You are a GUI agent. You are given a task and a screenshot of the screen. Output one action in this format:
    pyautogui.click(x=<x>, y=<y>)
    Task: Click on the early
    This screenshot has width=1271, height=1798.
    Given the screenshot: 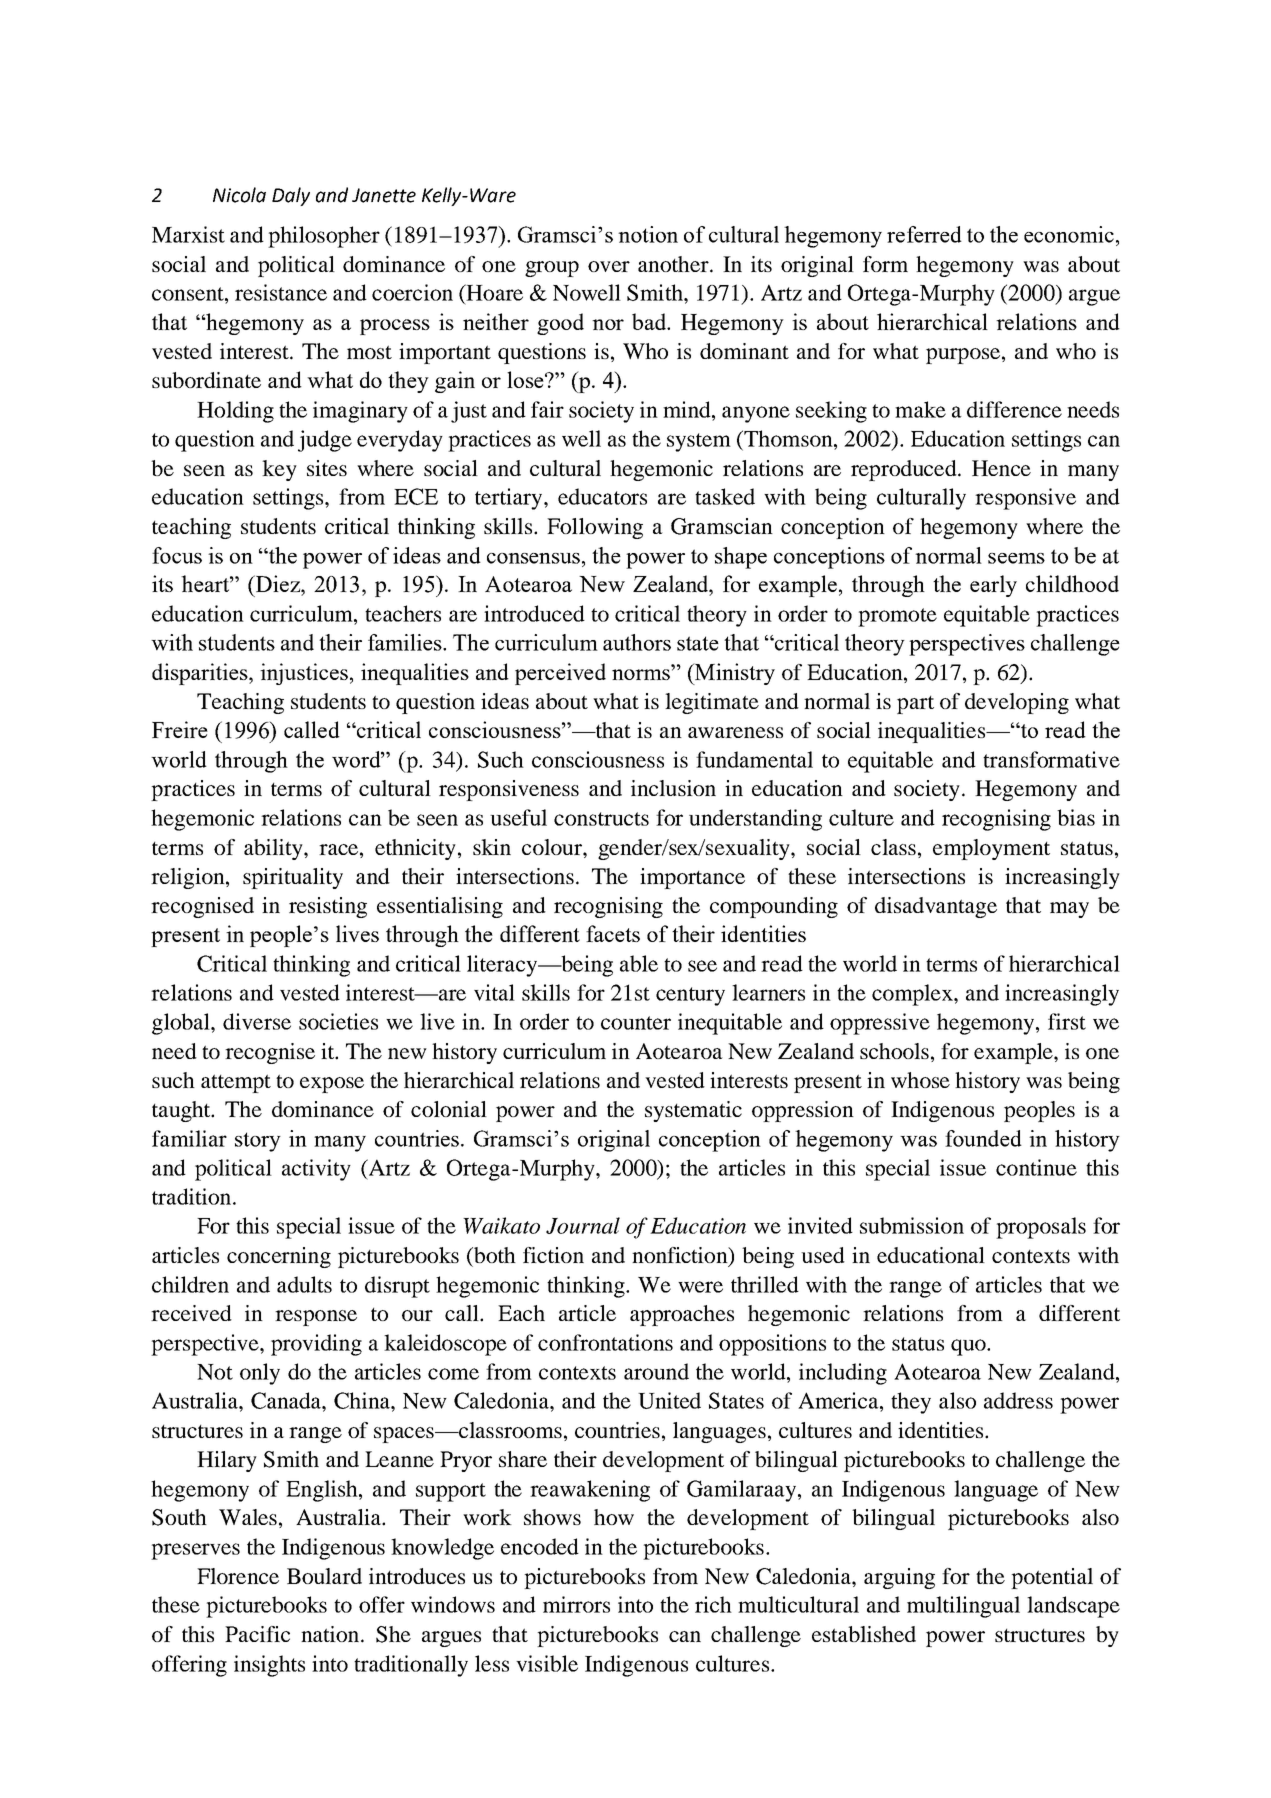 What is the action you would take?
    pyautogui.click(x=993, y=586)
